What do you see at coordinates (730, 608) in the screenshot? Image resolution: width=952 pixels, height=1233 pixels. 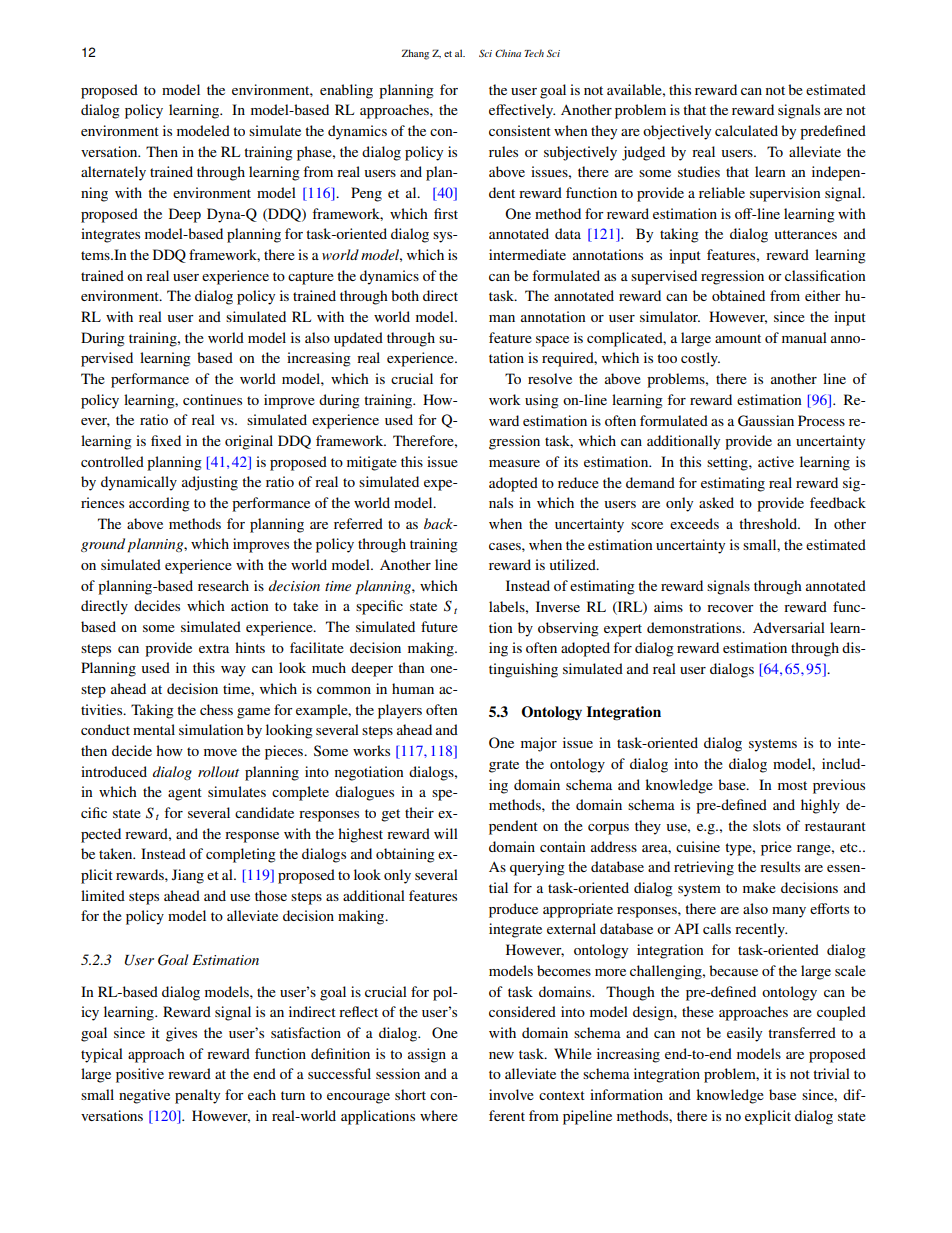 I see `recover` at bounding box center [730, 608].
